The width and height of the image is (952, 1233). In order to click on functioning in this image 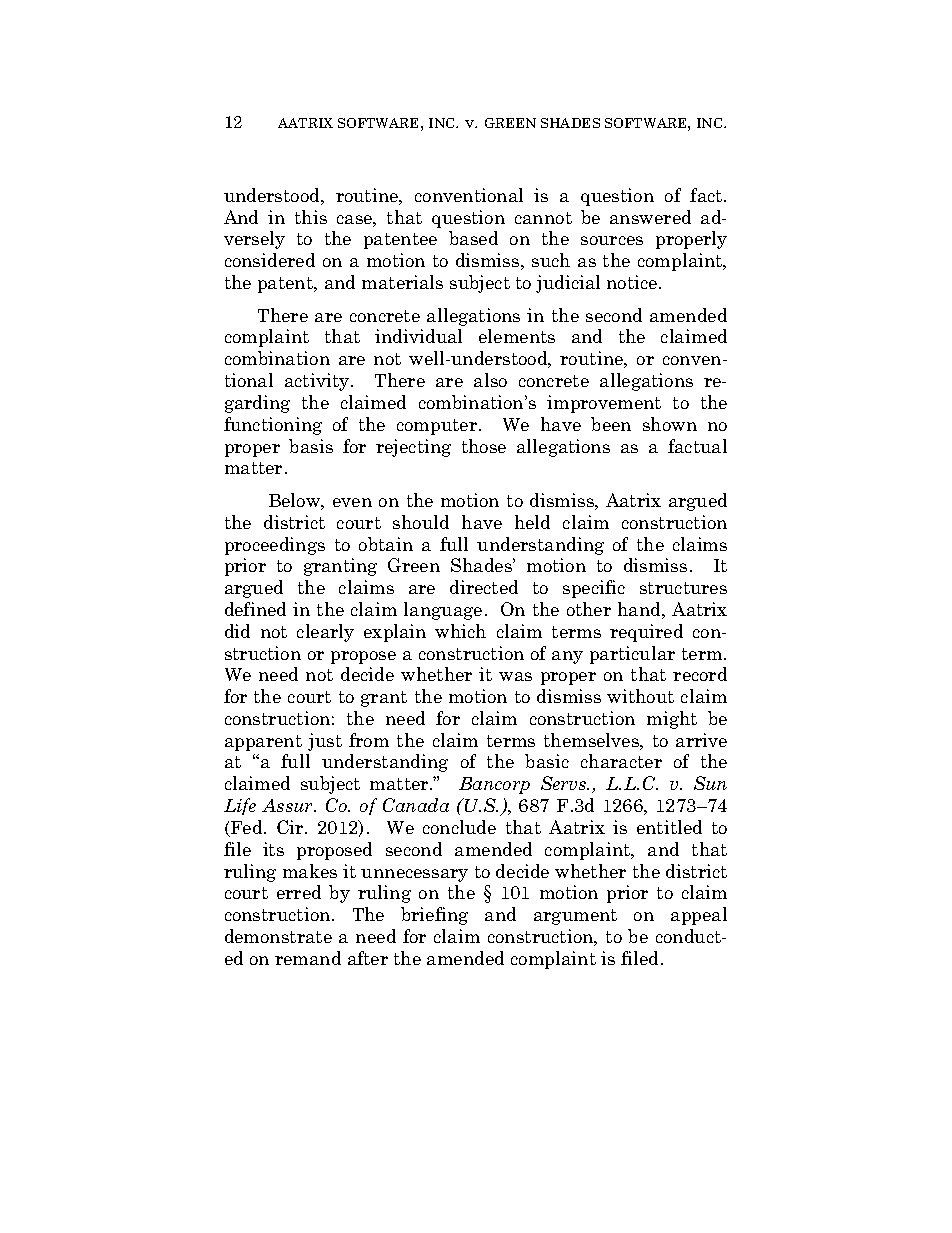, I will do `click(273, 426)`.
